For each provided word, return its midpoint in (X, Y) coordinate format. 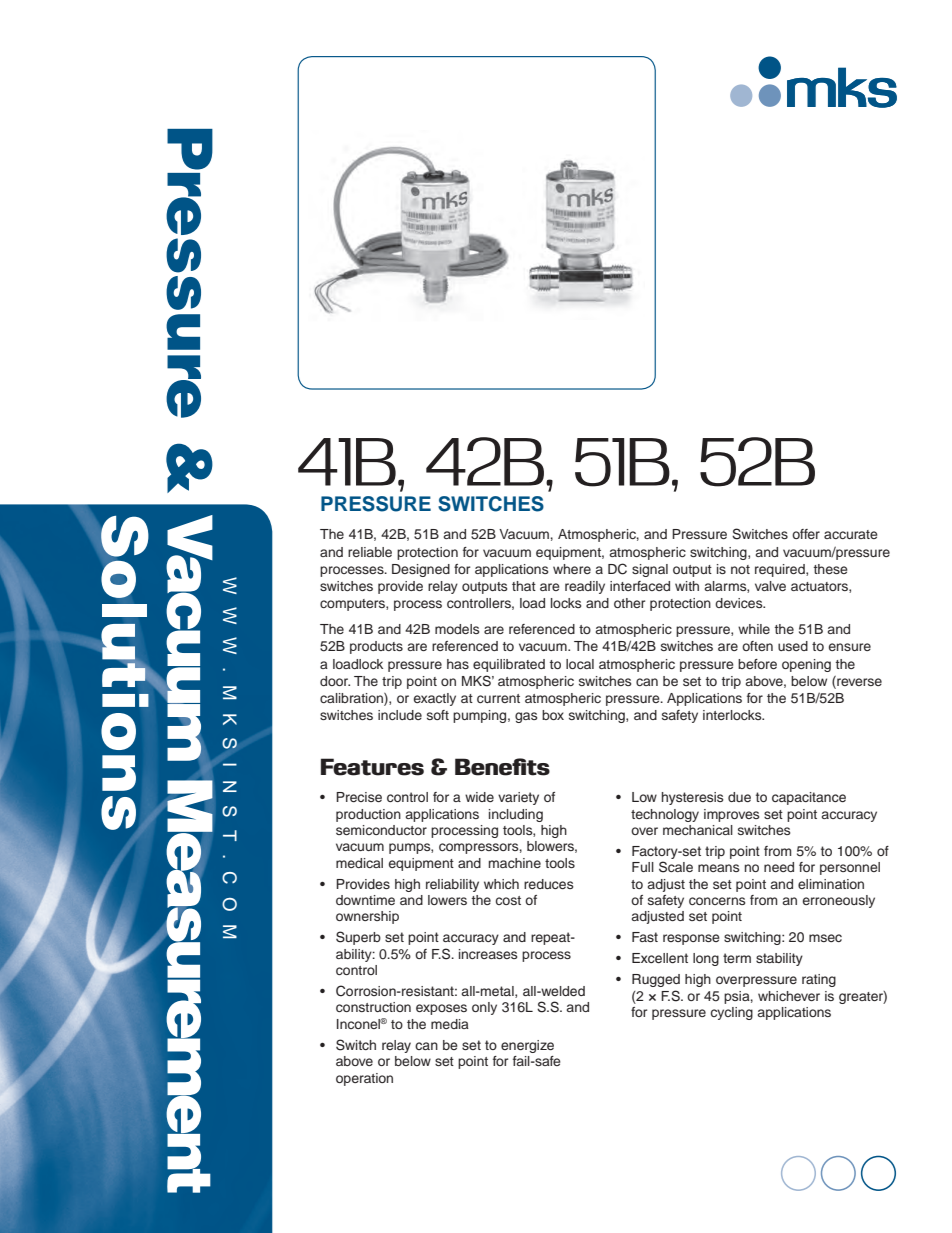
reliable (370, 552)
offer (806, 534)
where (572, 569)
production (368, 815)
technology (665, 815)
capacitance (809, 798)
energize (527, 1046)
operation (364, 1079)
